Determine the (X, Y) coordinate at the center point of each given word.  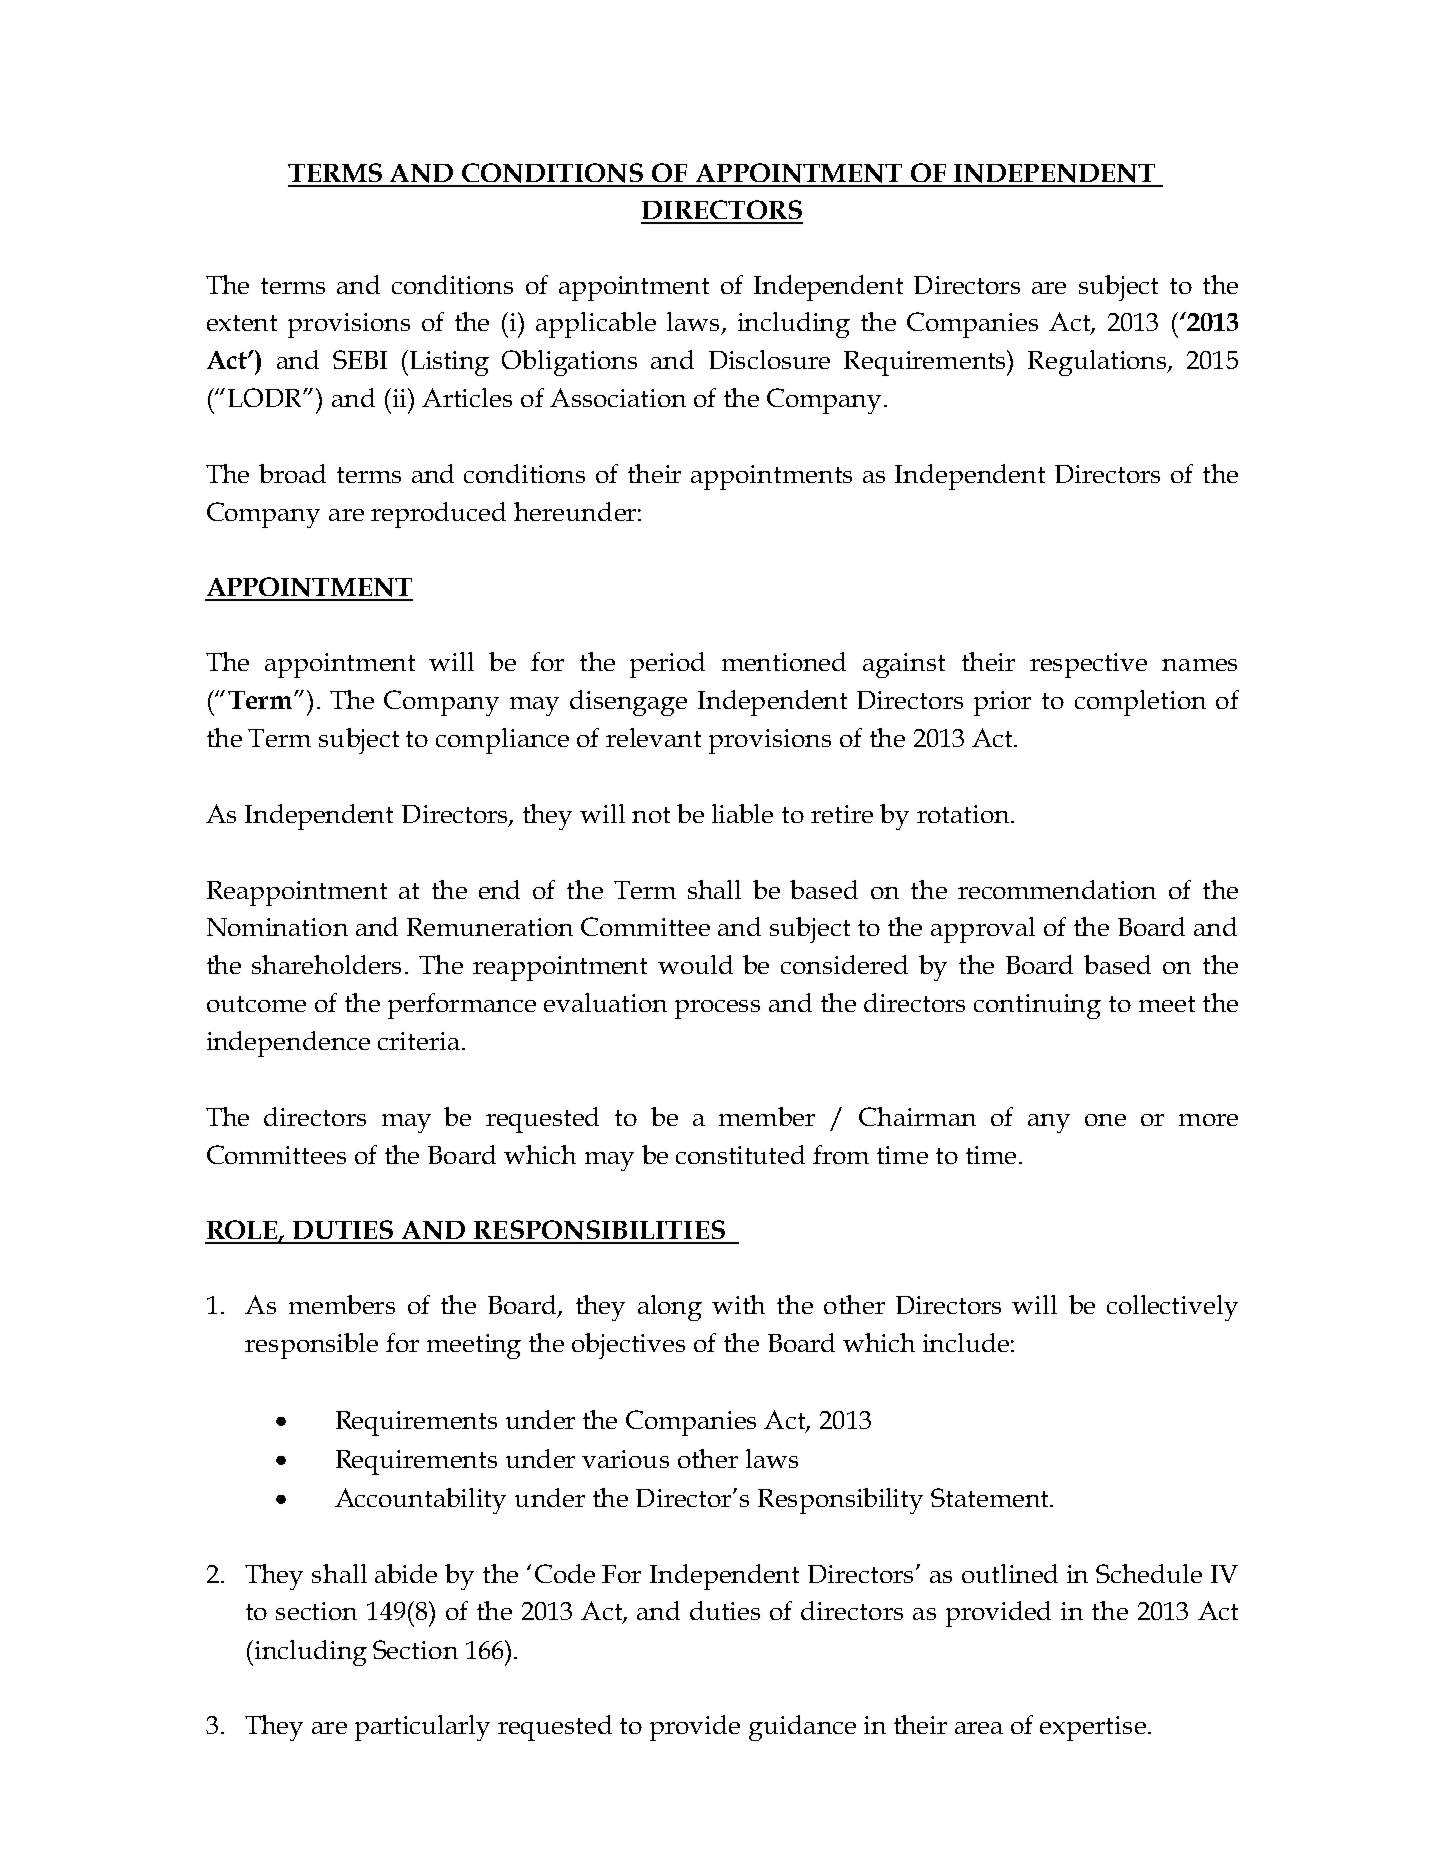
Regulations (1098, 363)
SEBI (360, 359)
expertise (1093, 1728)
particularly (422, 1728)
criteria (419, 1041)
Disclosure (769, 359)
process (717, 1009)
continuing (1037, 1006)
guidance (802, 1728)
